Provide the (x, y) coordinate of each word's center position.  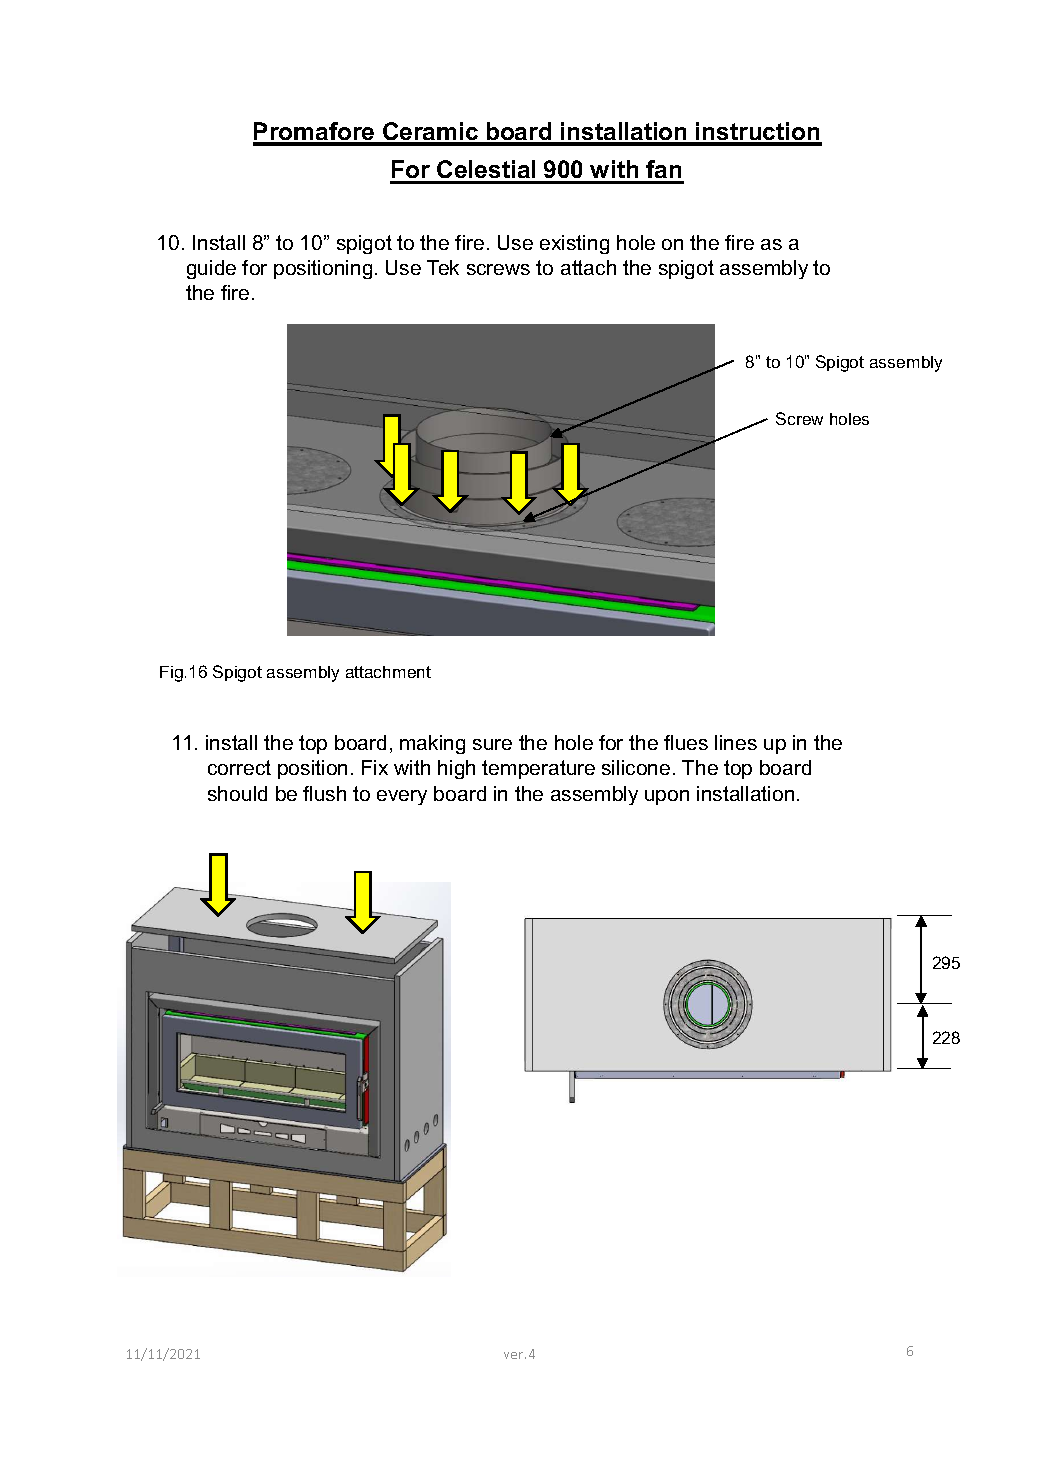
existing (574, 244)
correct (239, 767)
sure (492, 744)
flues (686, 742)
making (432, 744)
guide (211, 269)
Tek (443, 267)
